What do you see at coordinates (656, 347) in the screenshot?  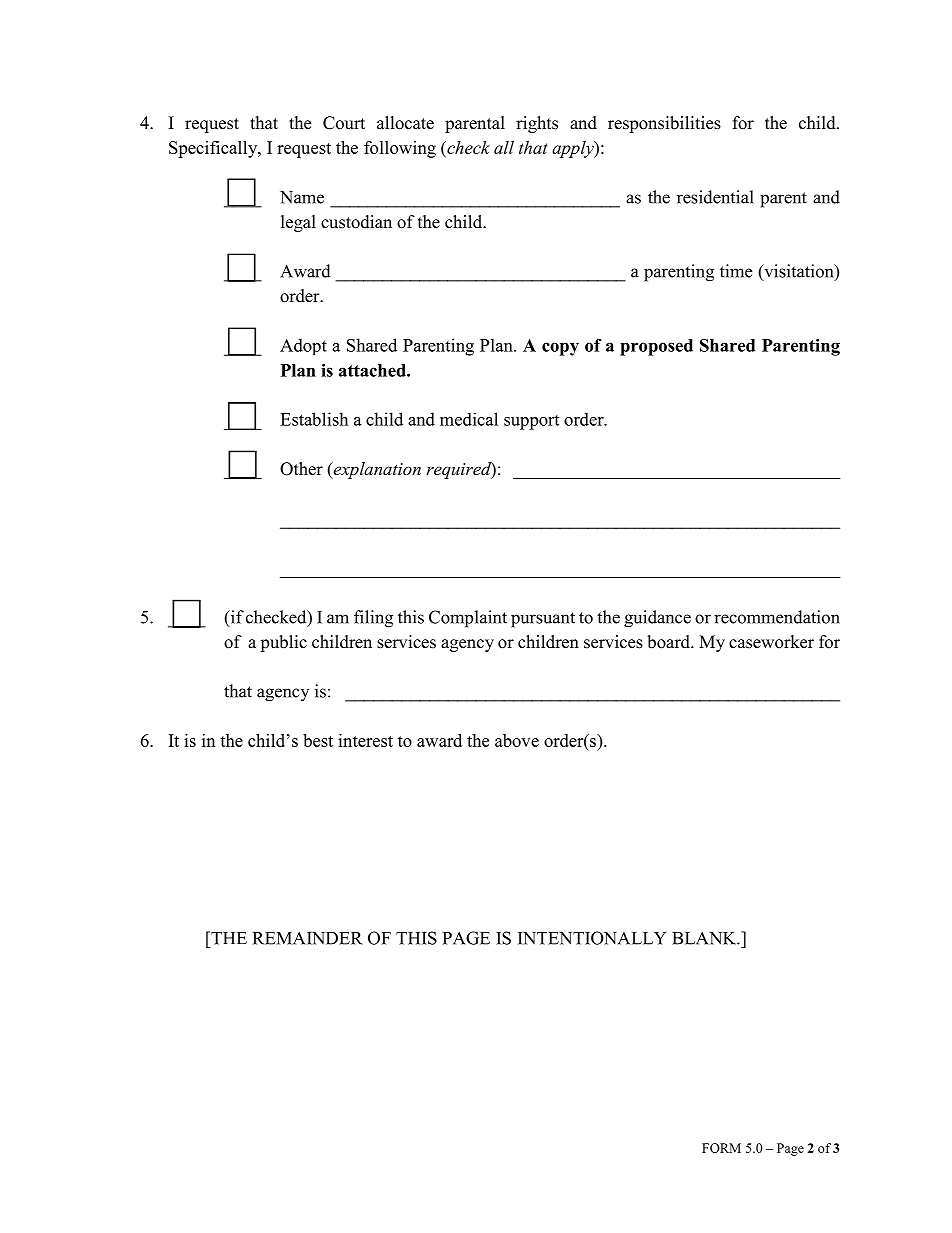 I see `proposed` at bounding box center [656, 347].
